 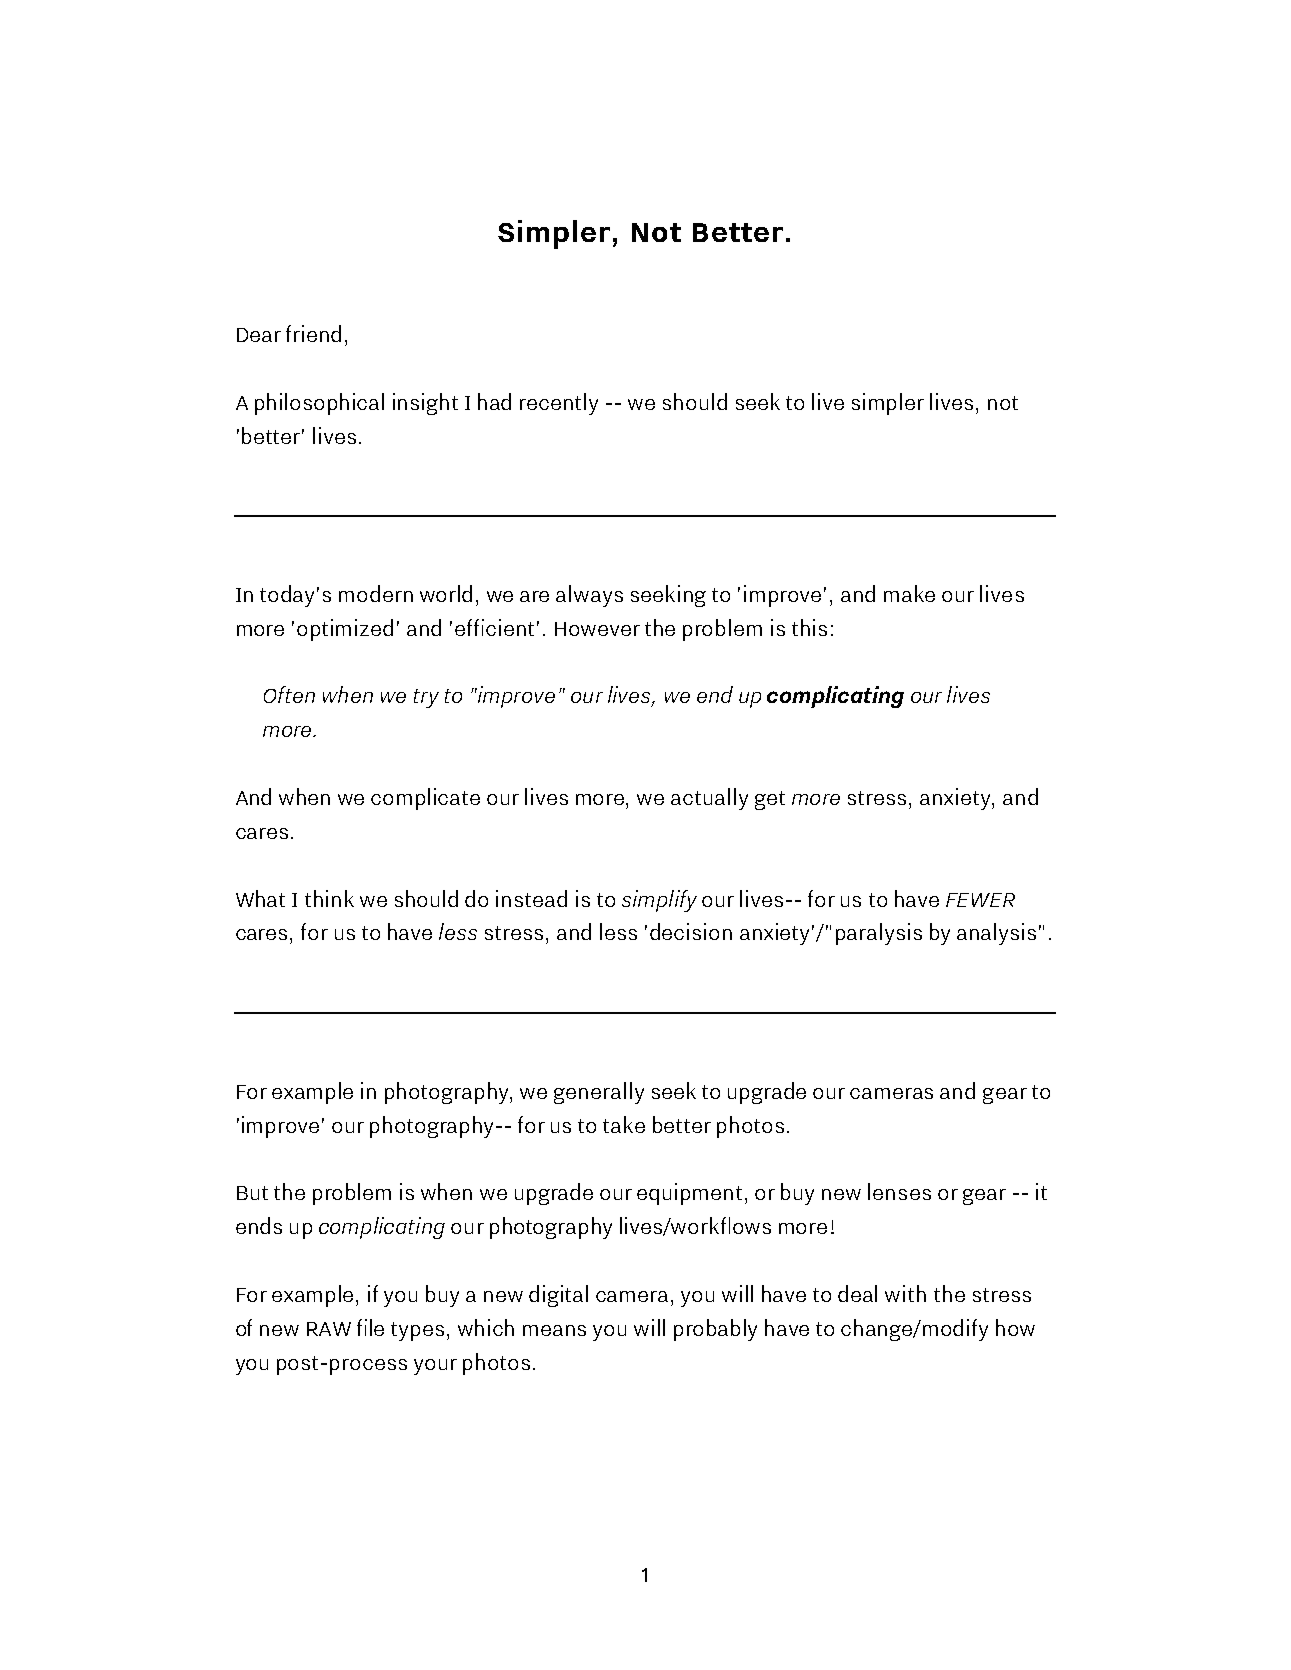 I want to click on means, so click(x=554, y=1330).
